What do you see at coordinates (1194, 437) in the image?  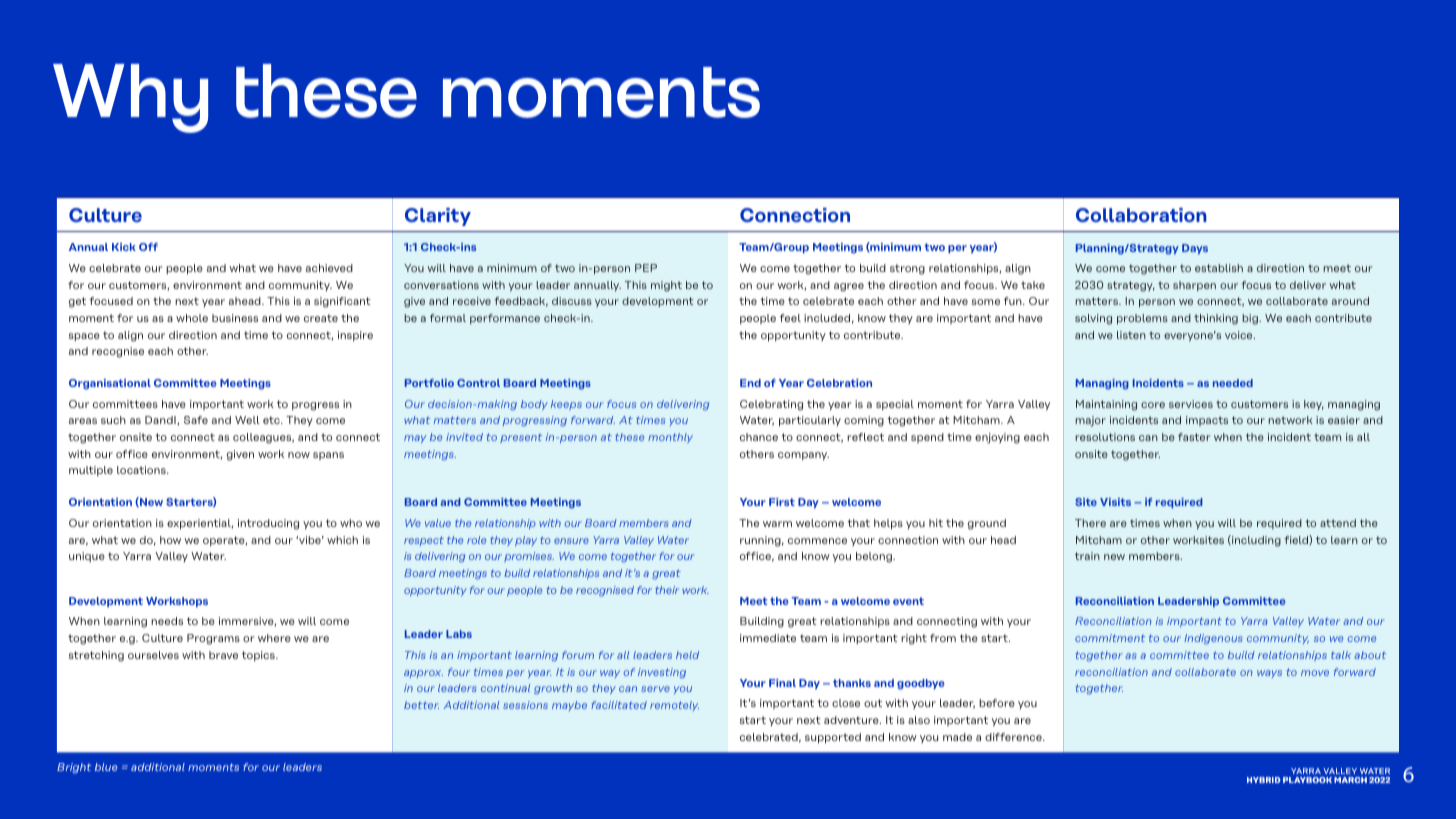 I see `faster` at bounding box center [1194, 437].
